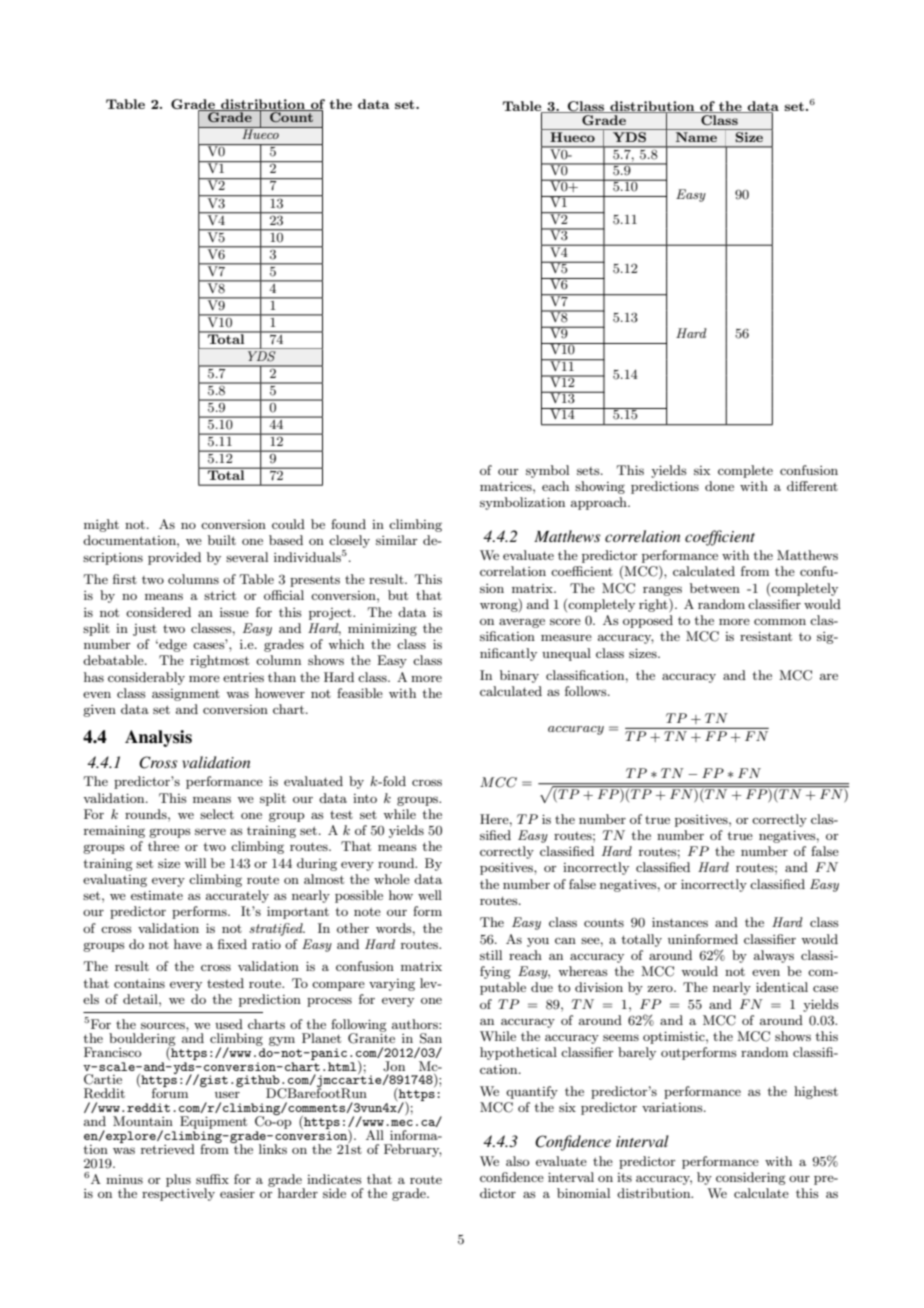 The image size is (924, 1308). What do you see at coordinates (222, 540) in the screenshot?
I see `built` at bounding box center [222, 540].
